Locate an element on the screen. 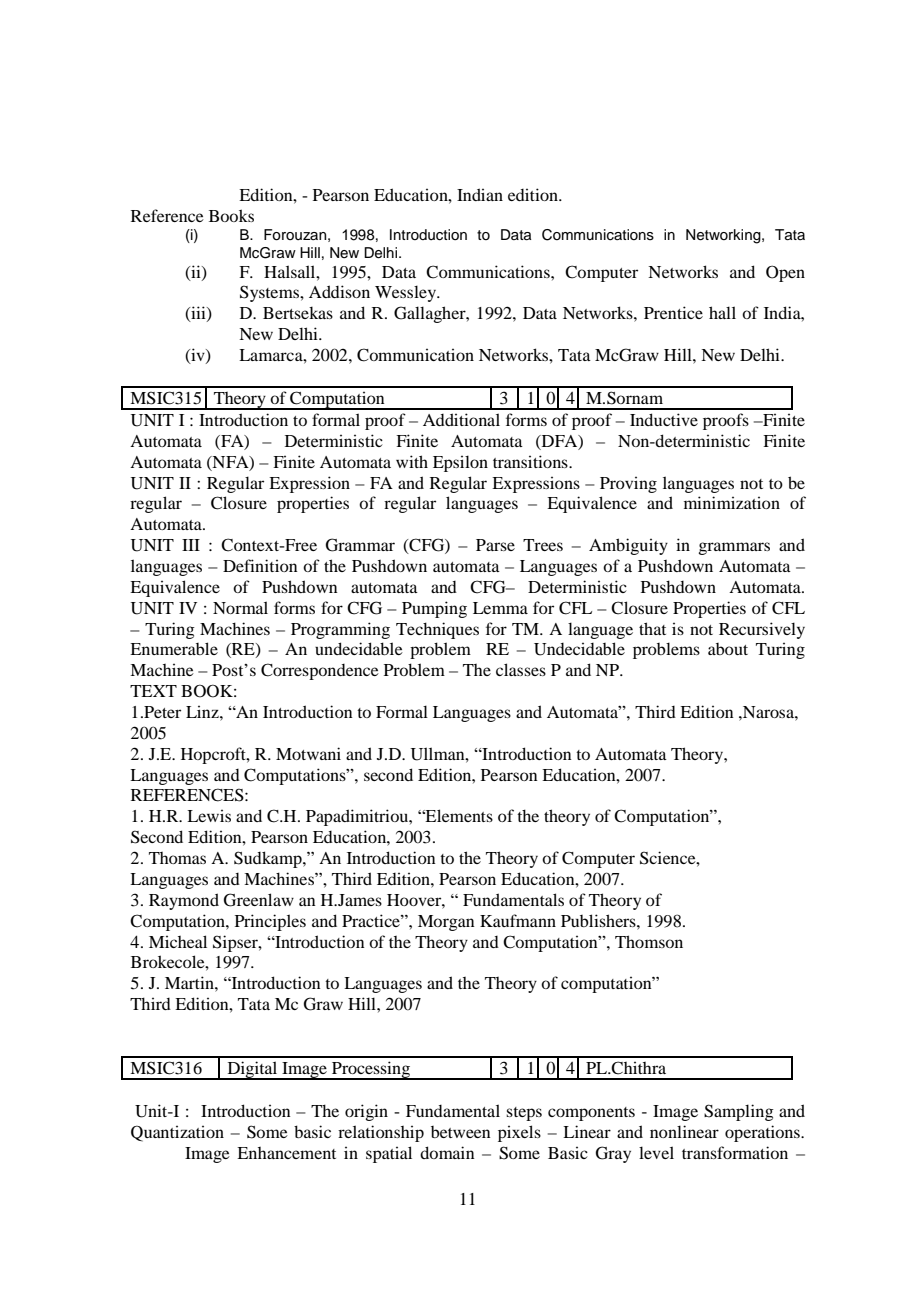 The image size is (924, 1308). hall is located at coordinates (722, 312).
